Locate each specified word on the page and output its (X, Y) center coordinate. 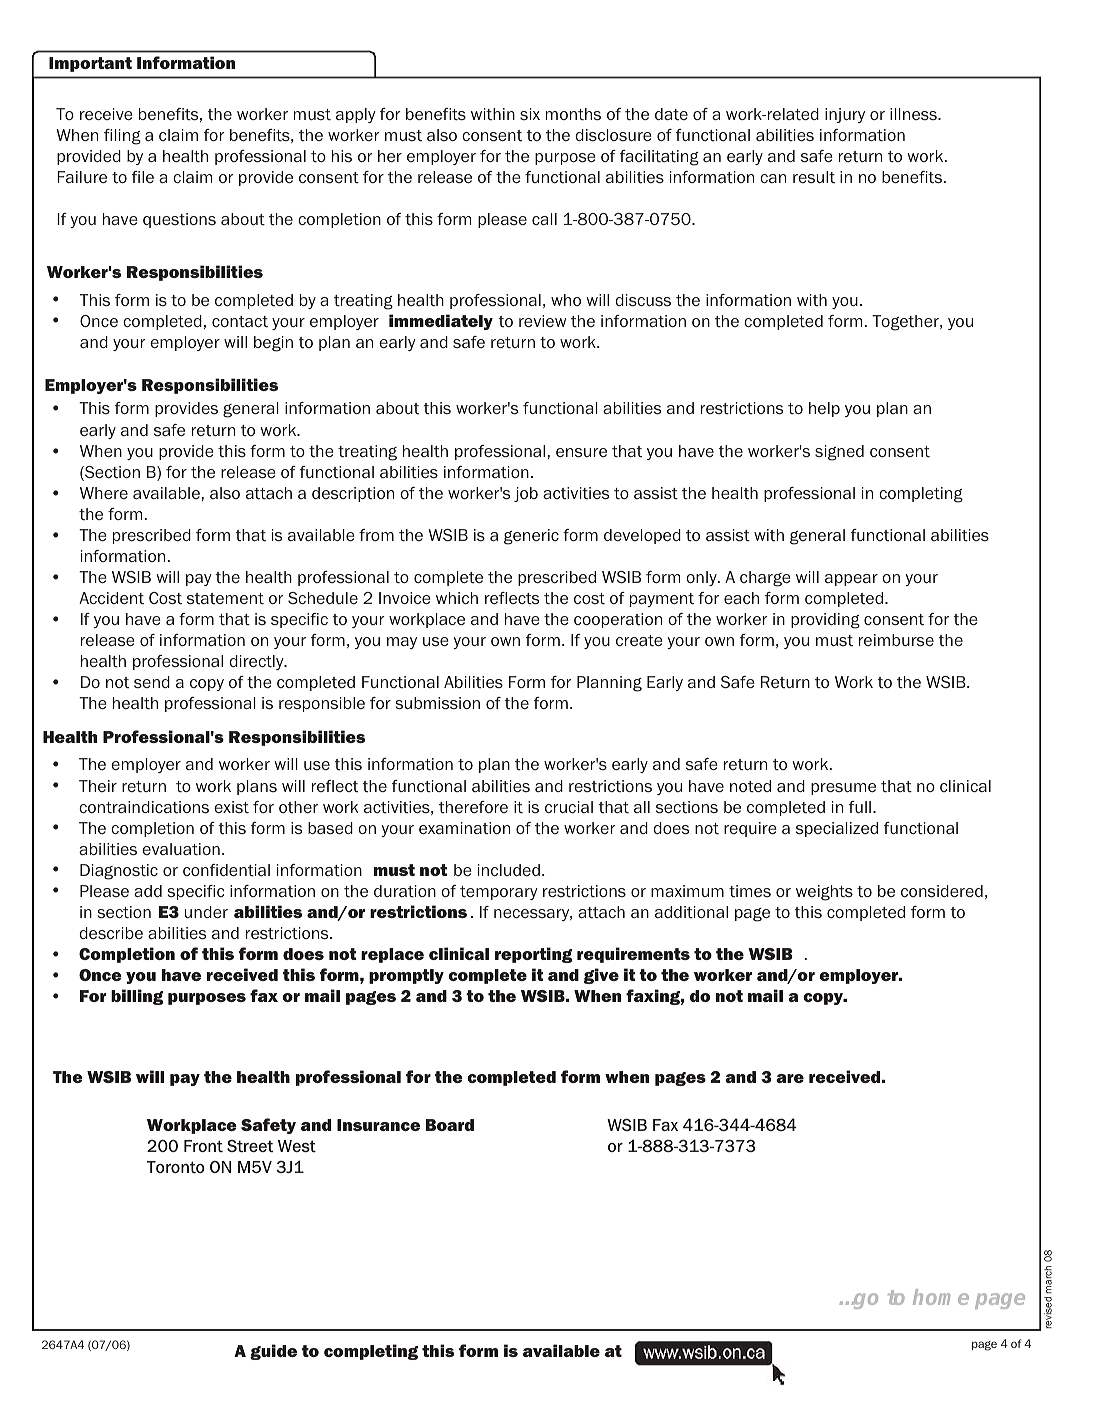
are (790, 1078)
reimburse (896, 640)
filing (122, 137)
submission (438, 703)
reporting (533, 955)
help (824, 409)
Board (450, 1125)
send (152, 682)
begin (273, 344)
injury (845, 115)
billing (137, 997)
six (530, 114)
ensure (581, 453)
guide (273, 1352)
